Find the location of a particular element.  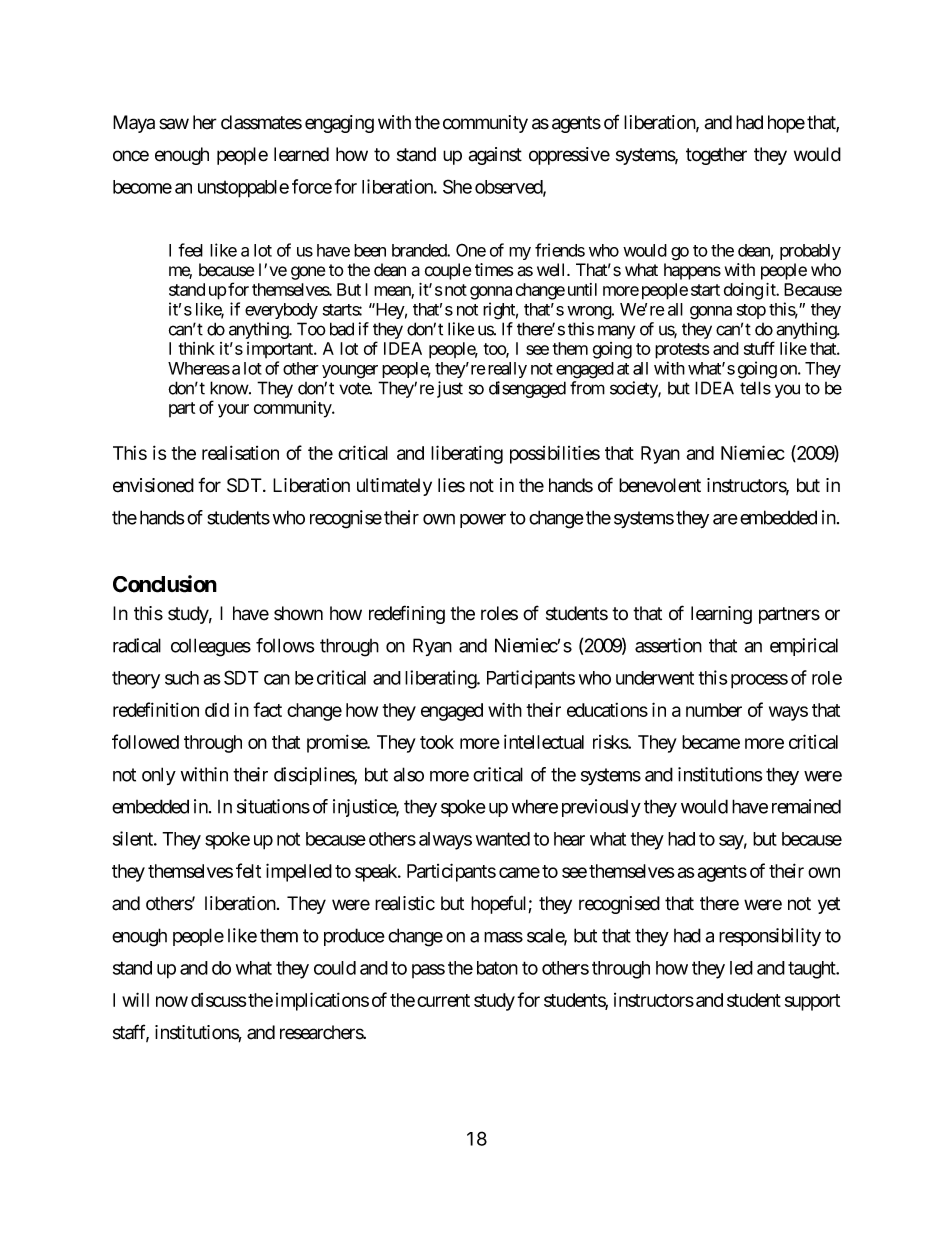

really is located at coordinates (506, 370).
